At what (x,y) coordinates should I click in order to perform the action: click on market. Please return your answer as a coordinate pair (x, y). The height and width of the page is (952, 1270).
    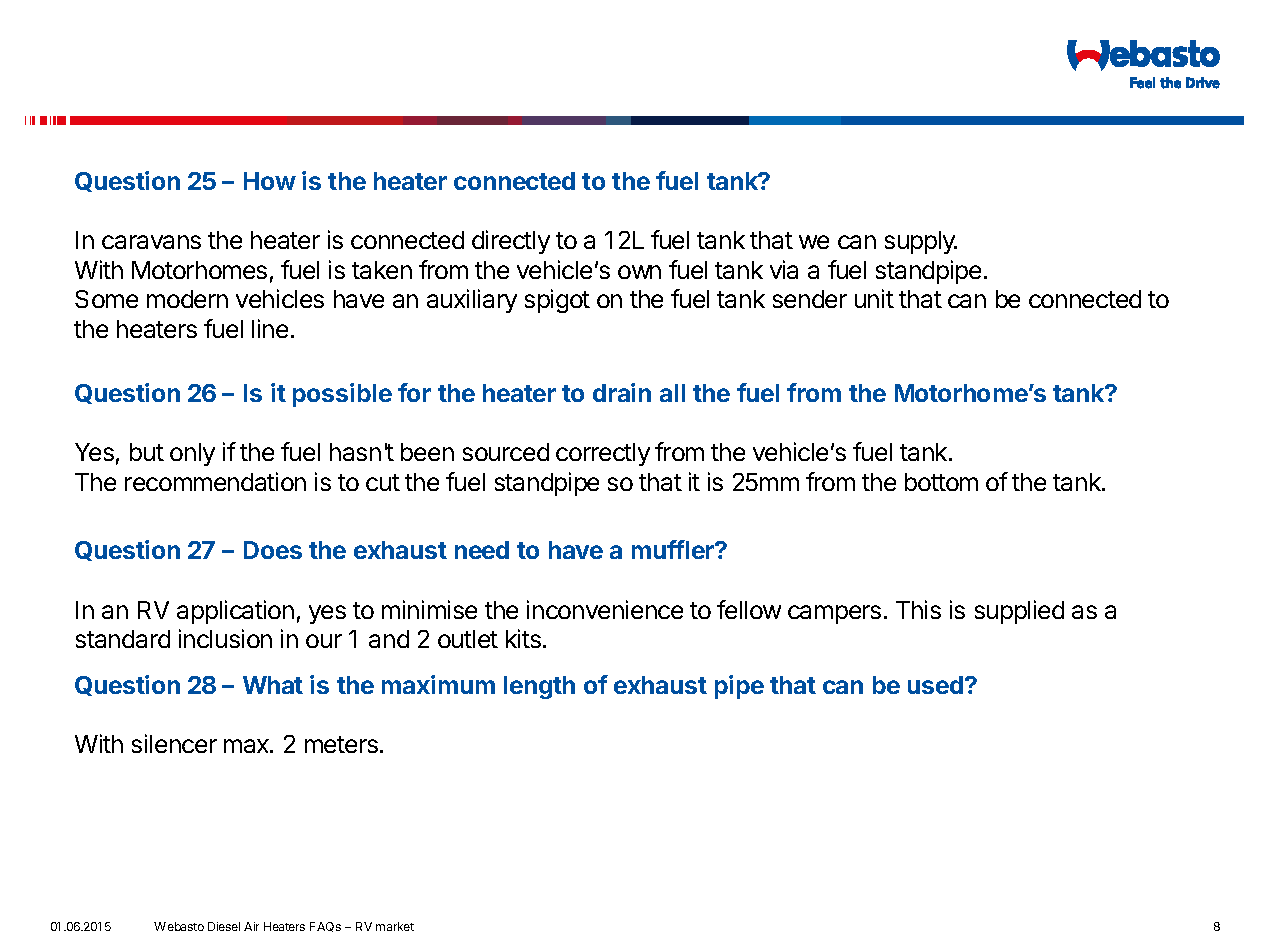
    Looking at the image, I should click on (395, 926).
